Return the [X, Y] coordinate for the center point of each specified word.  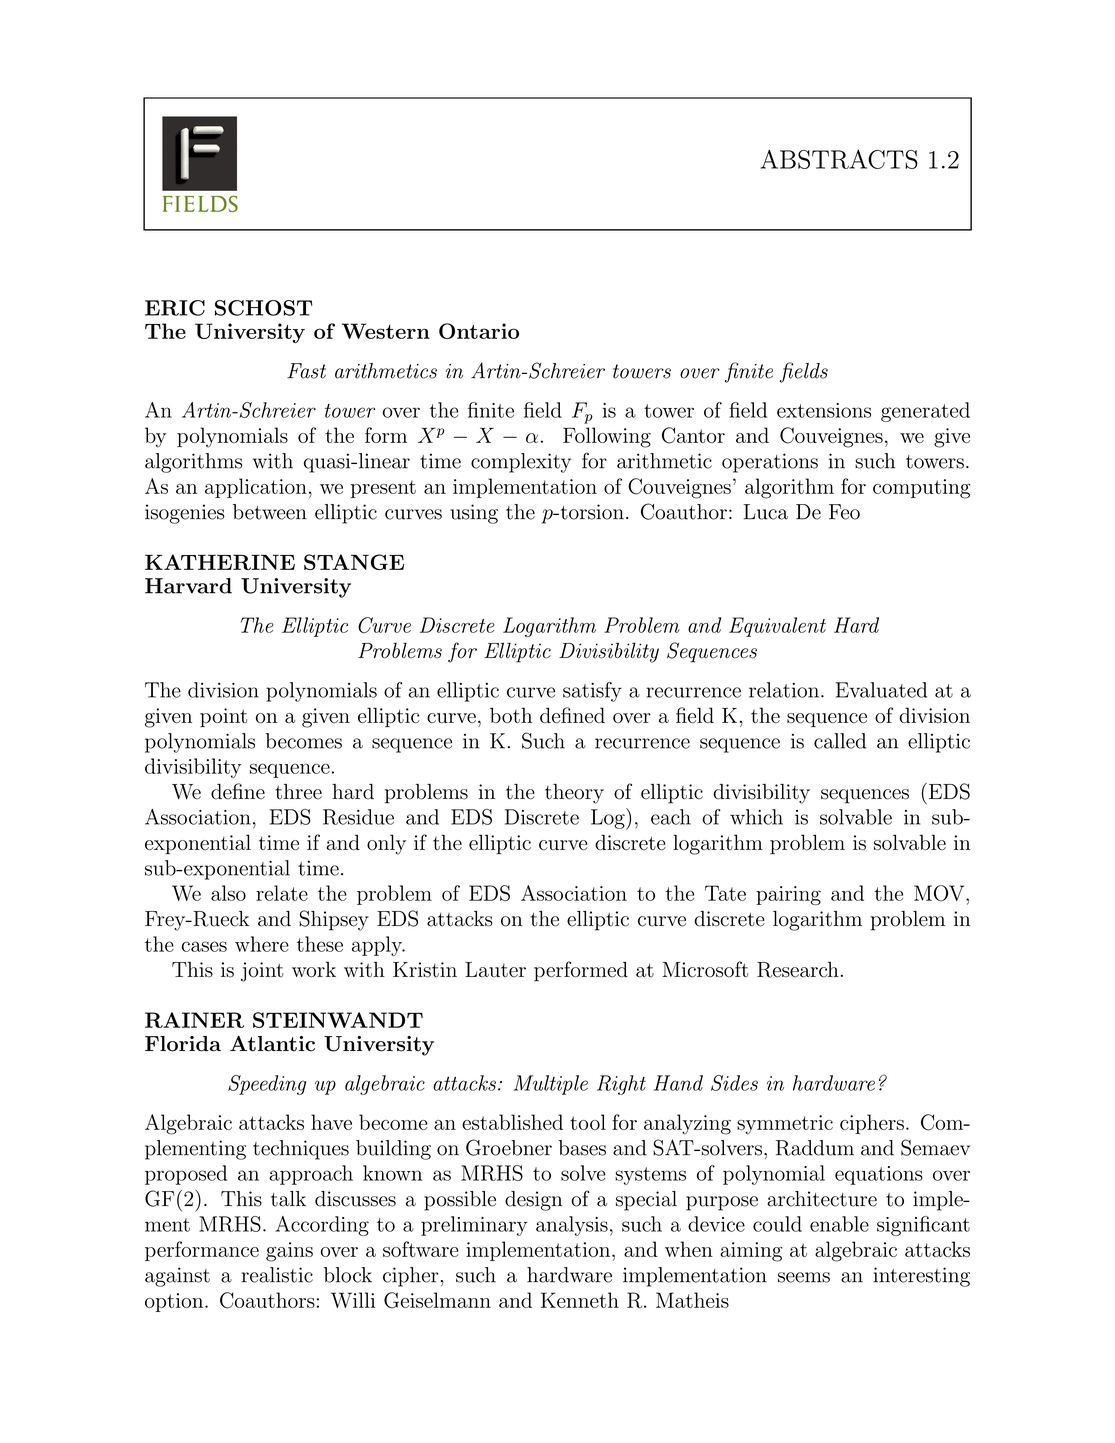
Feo [844, 512]
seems [804, 1277]
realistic [277, 1275]
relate [282, 893]
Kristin [425, 970]
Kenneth [580, 1300]
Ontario [479, 331]
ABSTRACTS [839, 159]
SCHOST [263, 308]
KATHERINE [220, 562]
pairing [788, 895]
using [474, 514]
